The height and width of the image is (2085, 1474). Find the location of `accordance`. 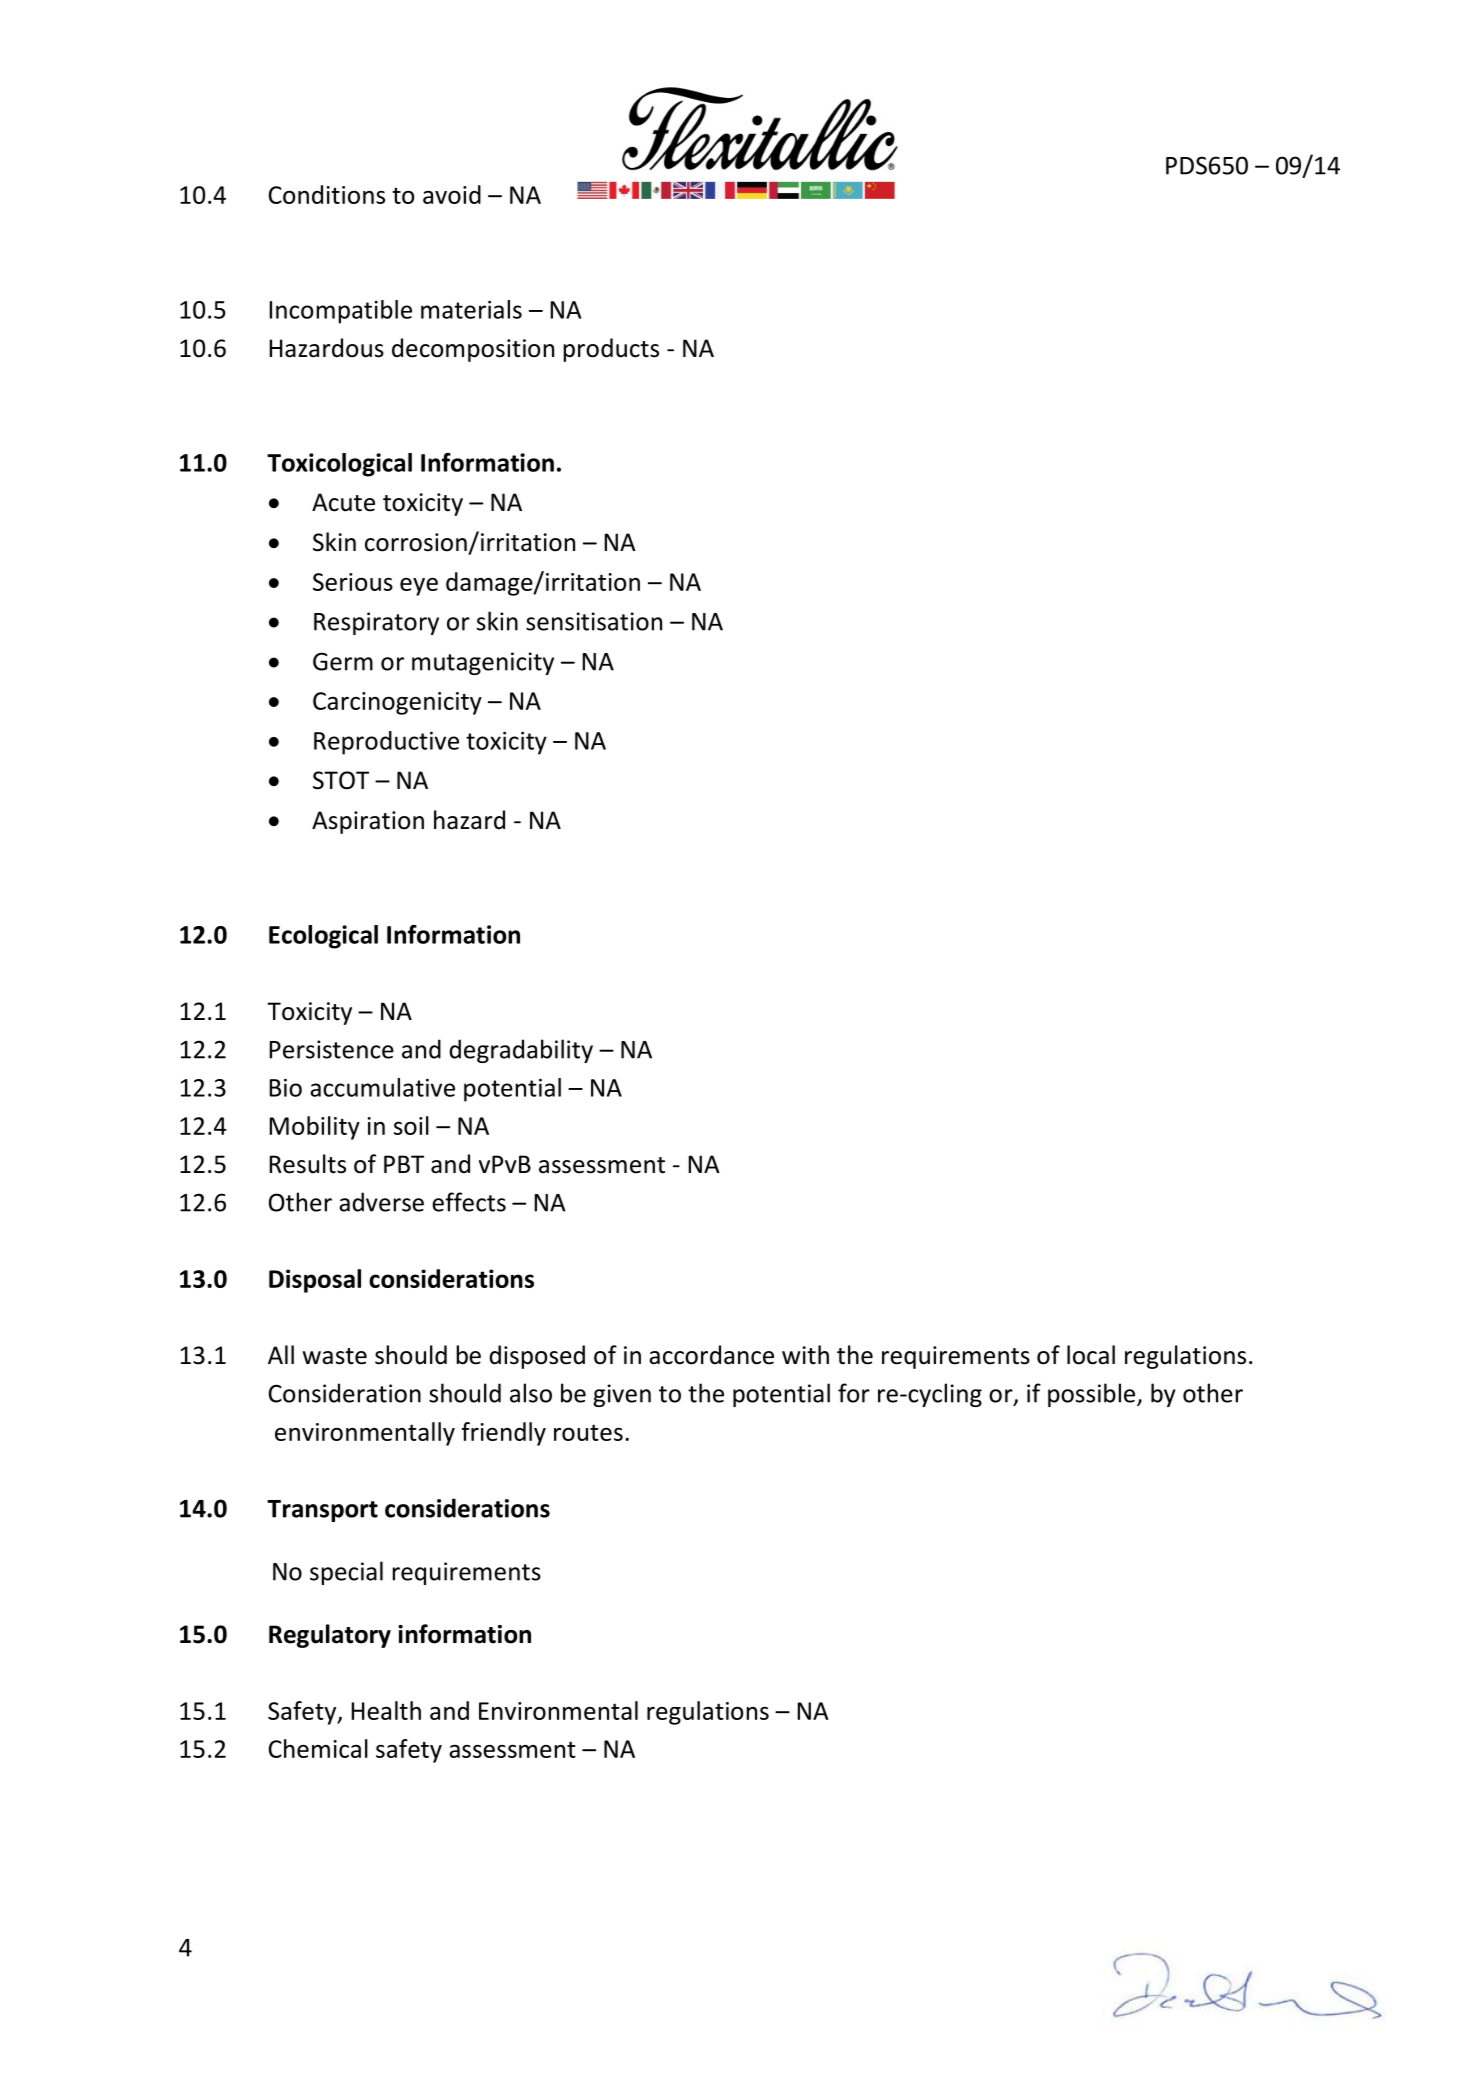

accordance is located at coordinates (711, 1355).
